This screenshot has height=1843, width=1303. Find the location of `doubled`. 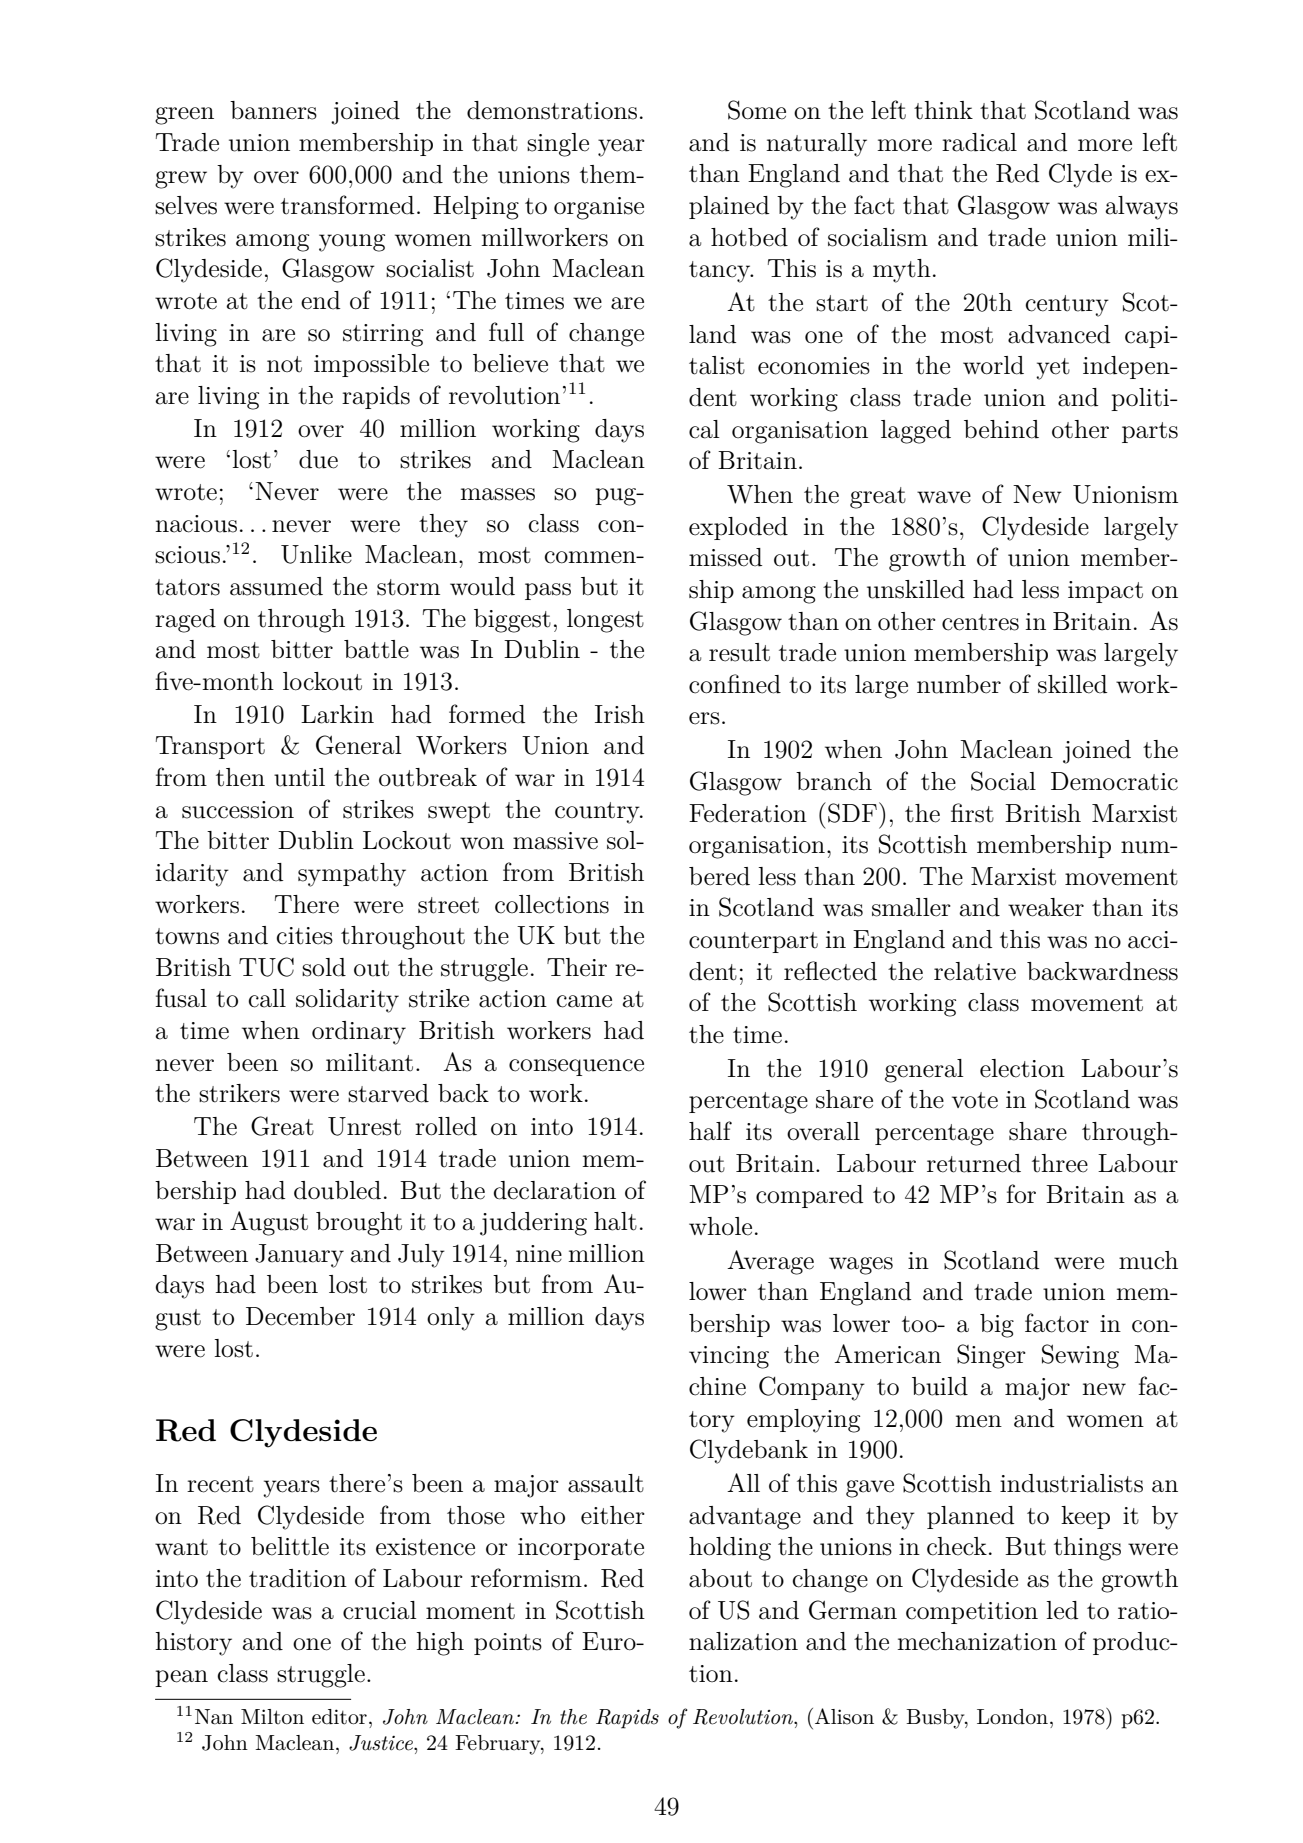

doubled is located at coordinates (337, 1190).
